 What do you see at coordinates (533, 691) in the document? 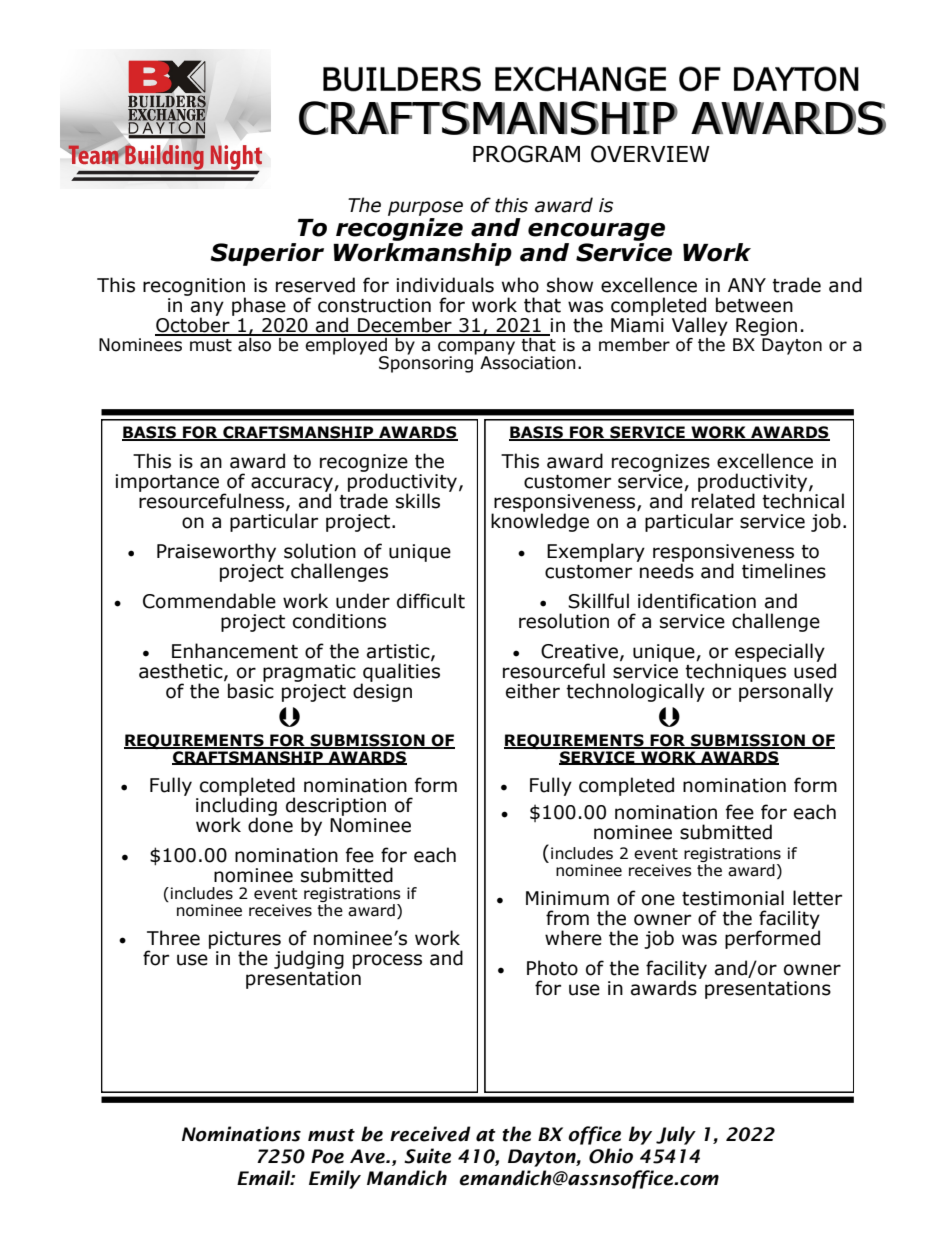
I see `either` at bounding box center [533, 691].
